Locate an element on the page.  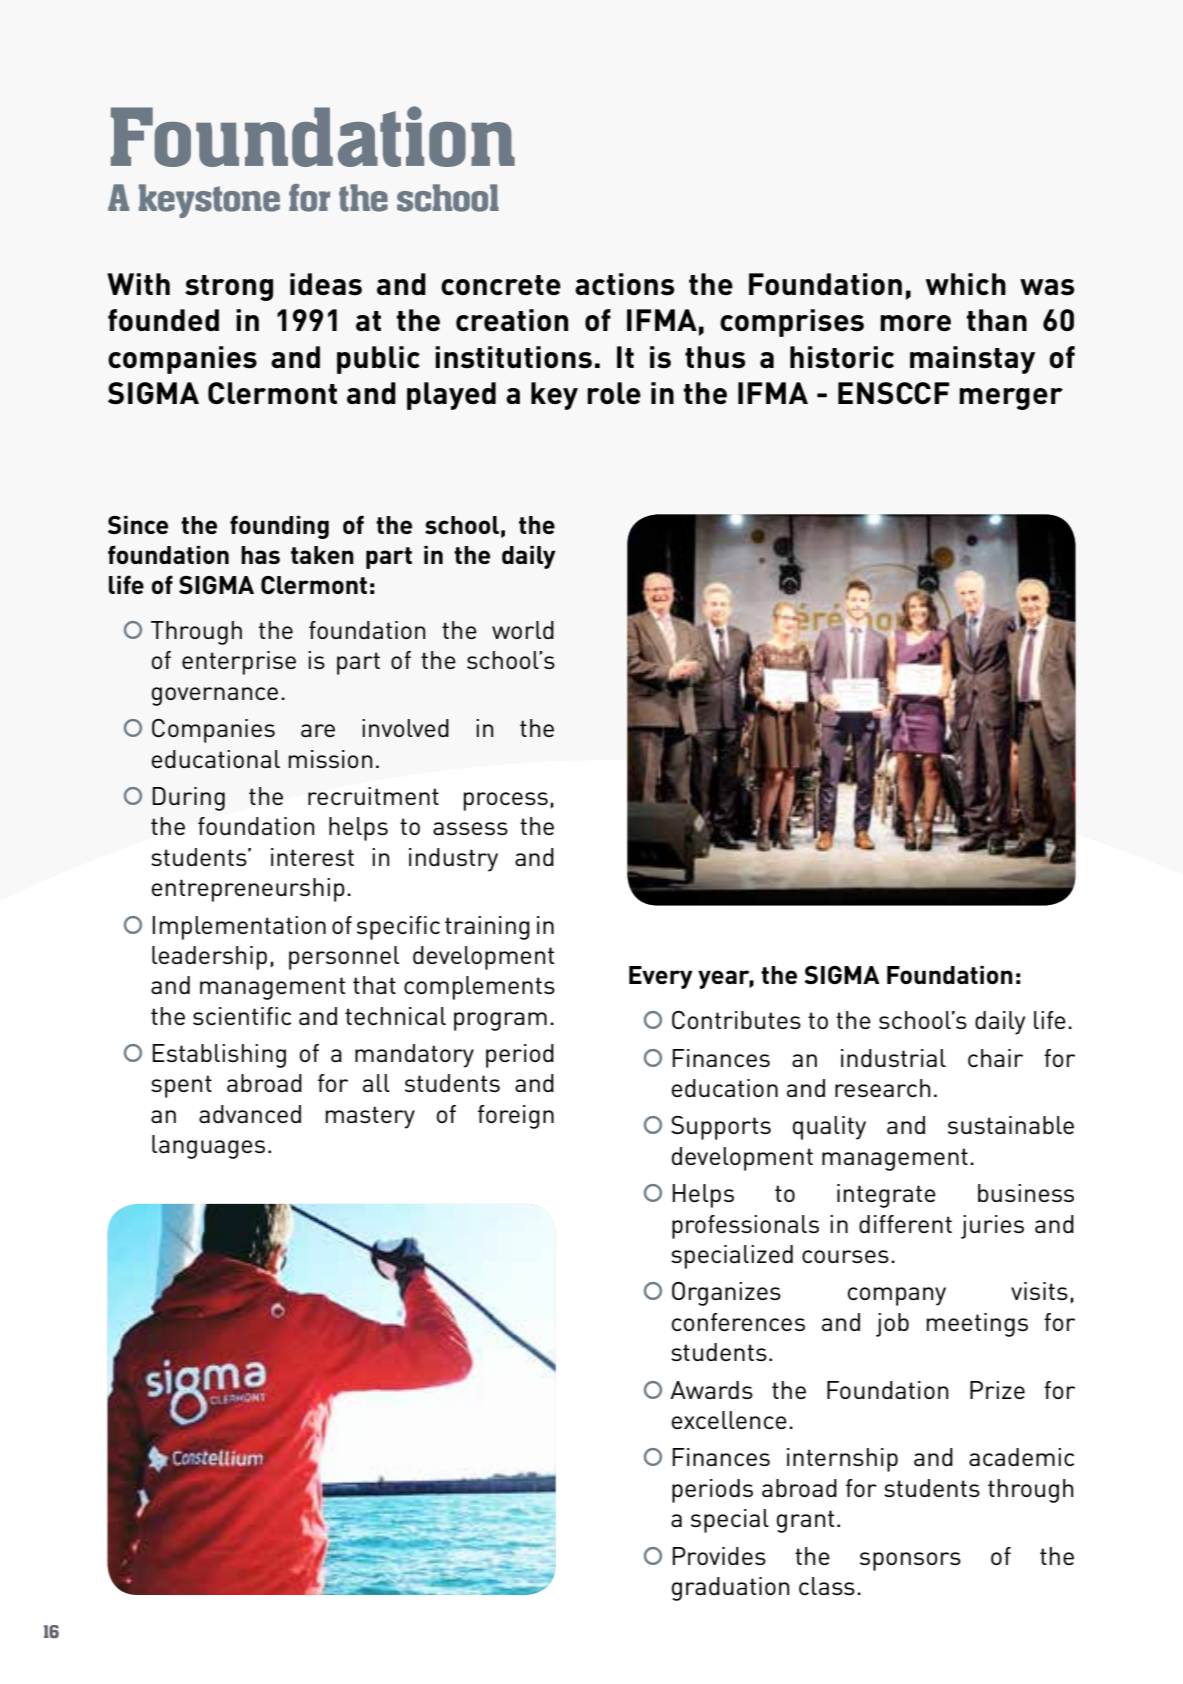
graduation is located at coordinates (730, 1589).
